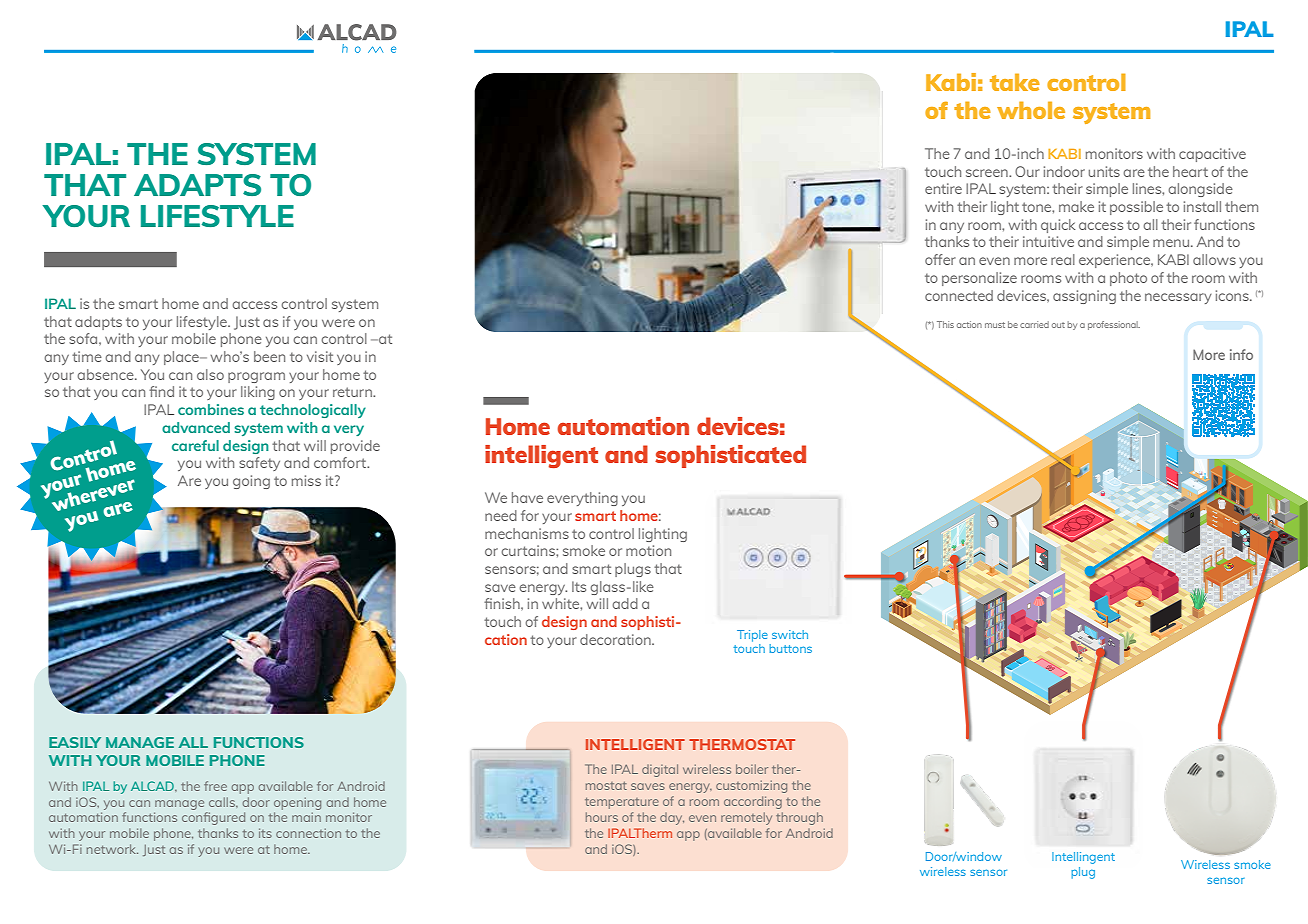 Image resolution: width=1308 pixels, height=924 pixels. What do you see at coordinates (84, 338) in the page?
I see `sofa` at bounding box center [84, 338].
